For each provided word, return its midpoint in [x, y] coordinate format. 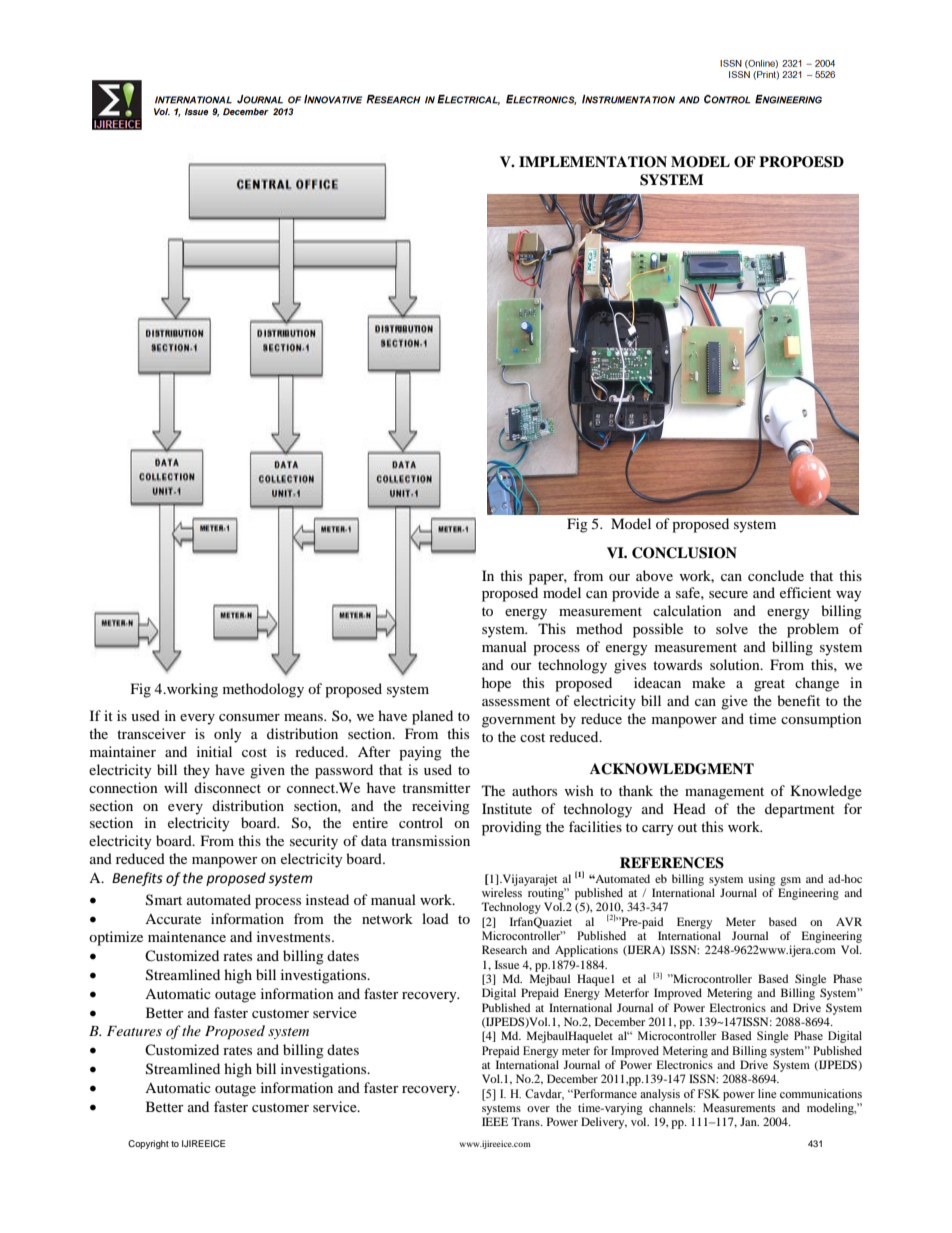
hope [496, 684]
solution [736, 664]
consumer [249, 717]
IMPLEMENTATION [593, 162]
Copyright [148, 1144]
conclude [776, 575]
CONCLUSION [684, 553]
